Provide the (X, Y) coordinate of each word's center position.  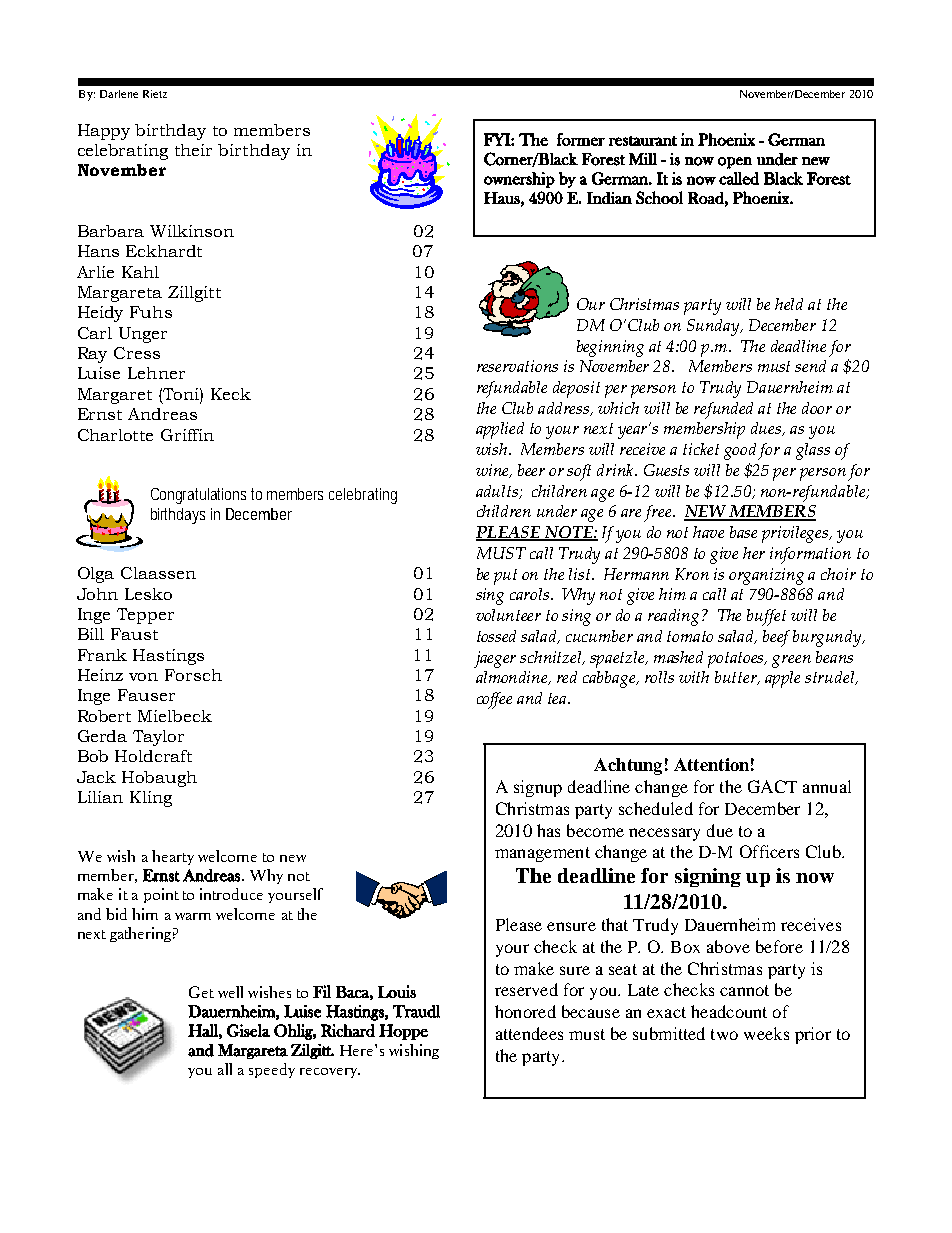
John (97, 594)
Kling (151, 799)
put (505, 577)
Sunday (714, 327)
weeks (766, 1033)
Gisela (248, 1030)
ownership (519, 180)
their (193, 150)
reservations (517, 366)
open (735, 163)
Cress (137, 353)
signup (538, 788)
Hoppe (403, 1032)
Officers (769, 851)
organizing (766, 576)
